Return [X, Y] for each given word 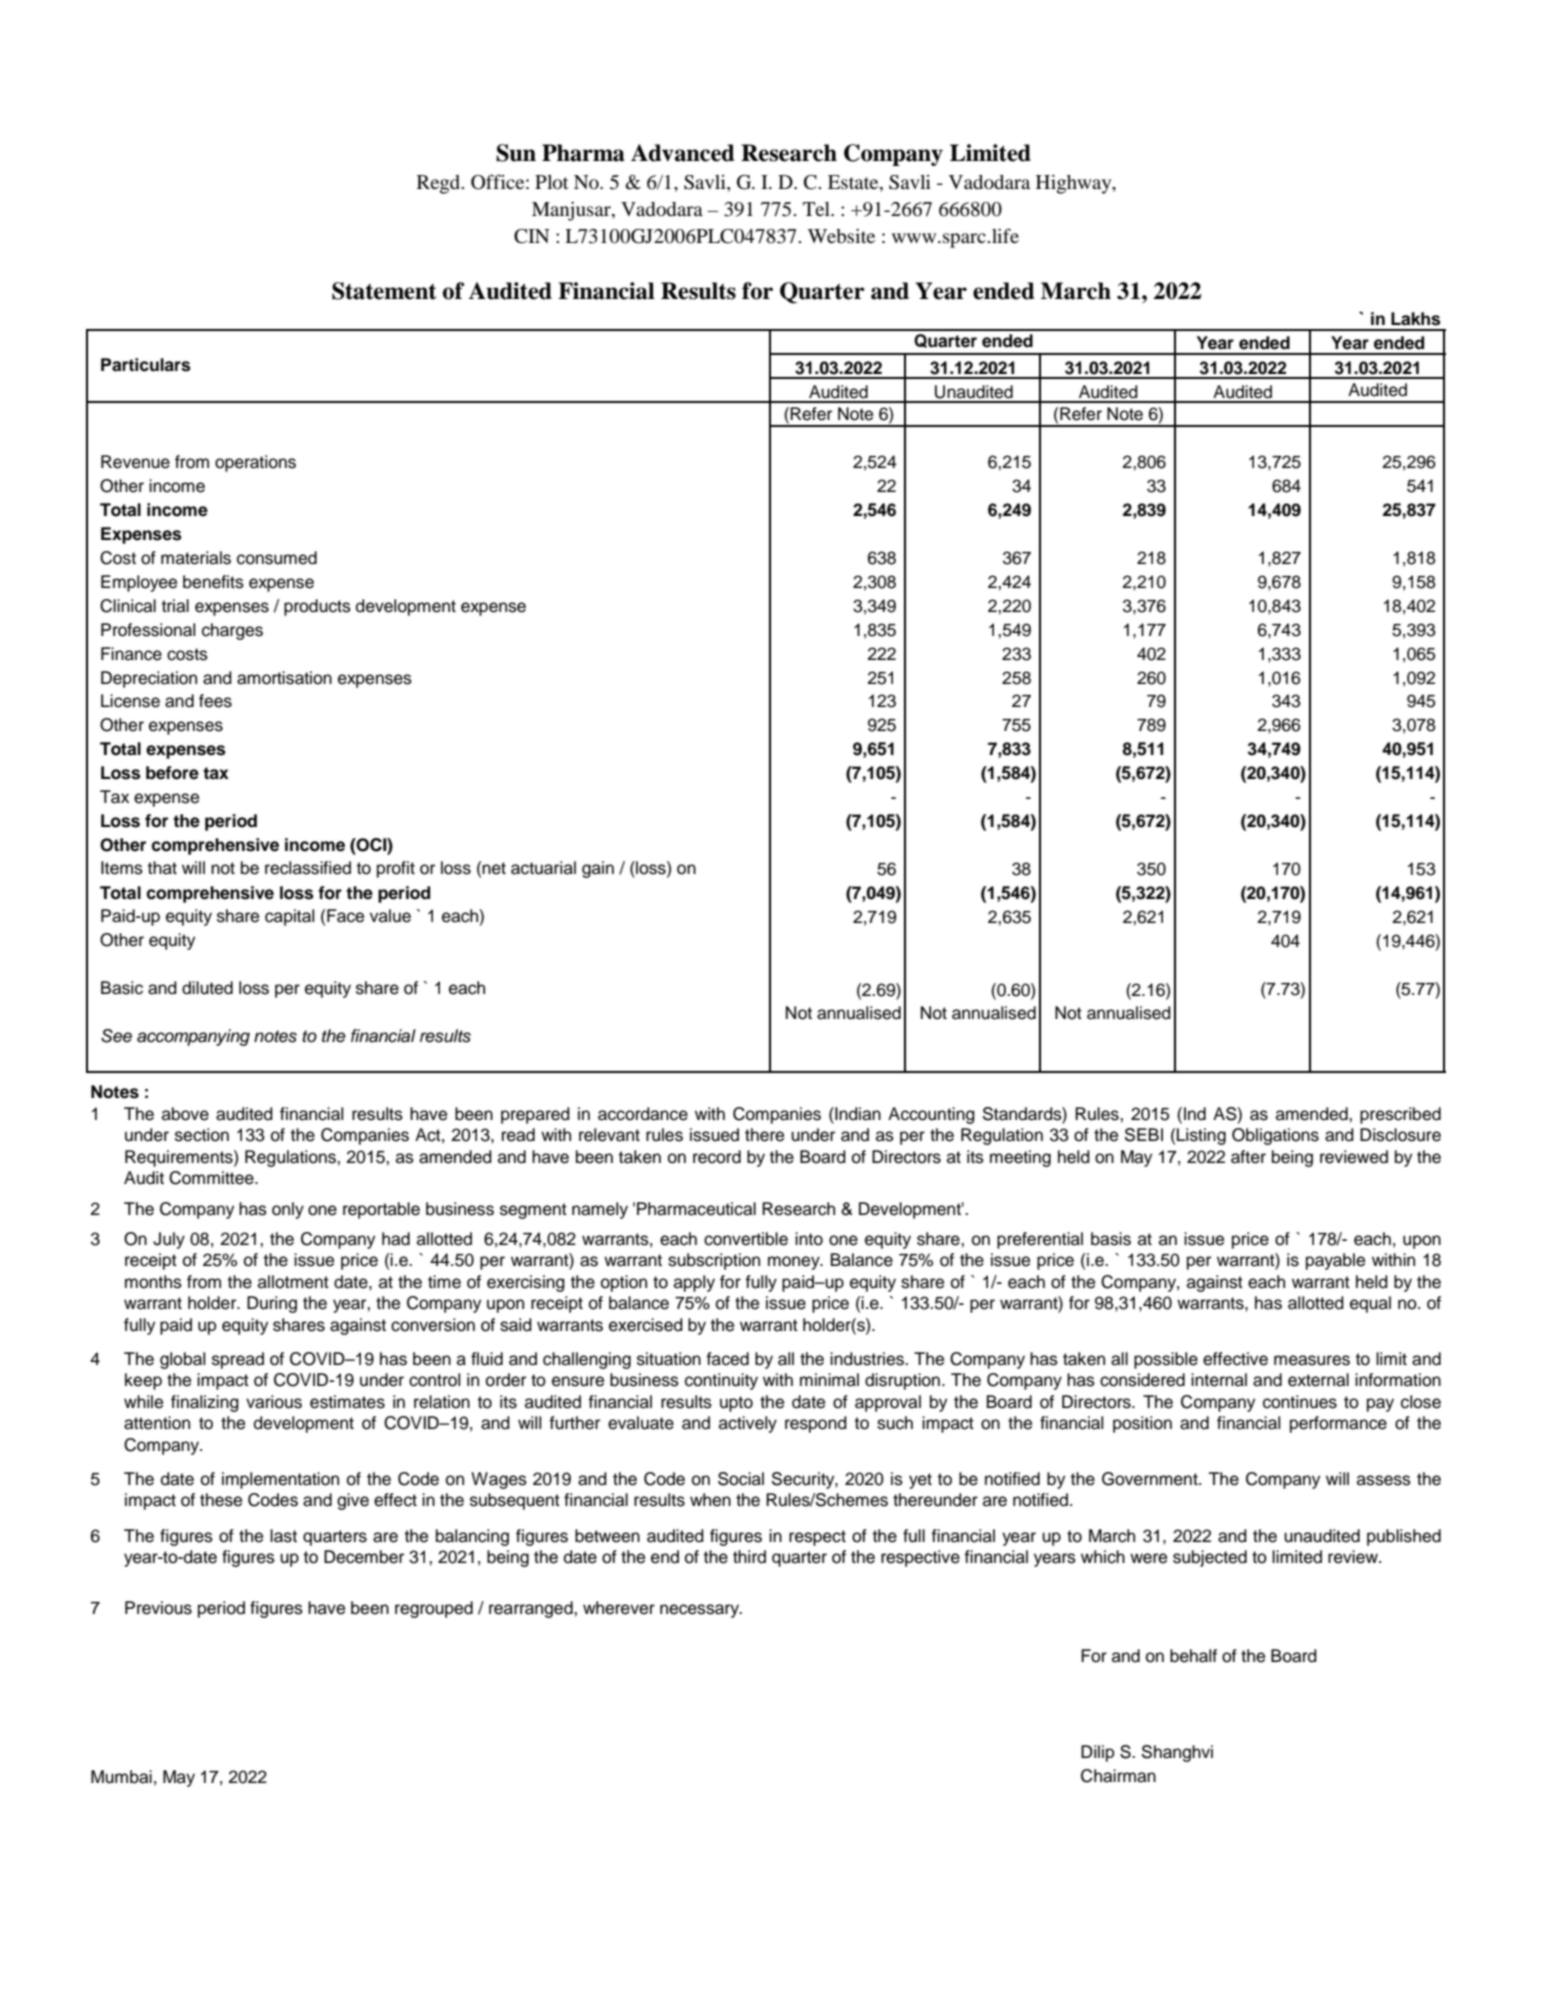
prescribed [1400, 1115]
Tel [817, 209]
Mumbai [121, 1777]
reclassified [308, 868]
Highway [1075, 184]
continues [1300, 1402]
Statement [384, 291]
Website [841, 236]
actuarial [543, 868]
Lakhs [1416, 319]
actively [748, 1424]
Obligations [1275, 1136]
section [202, 1135]
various [274, 1402]
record [717, 1157]
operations [255, 463]
